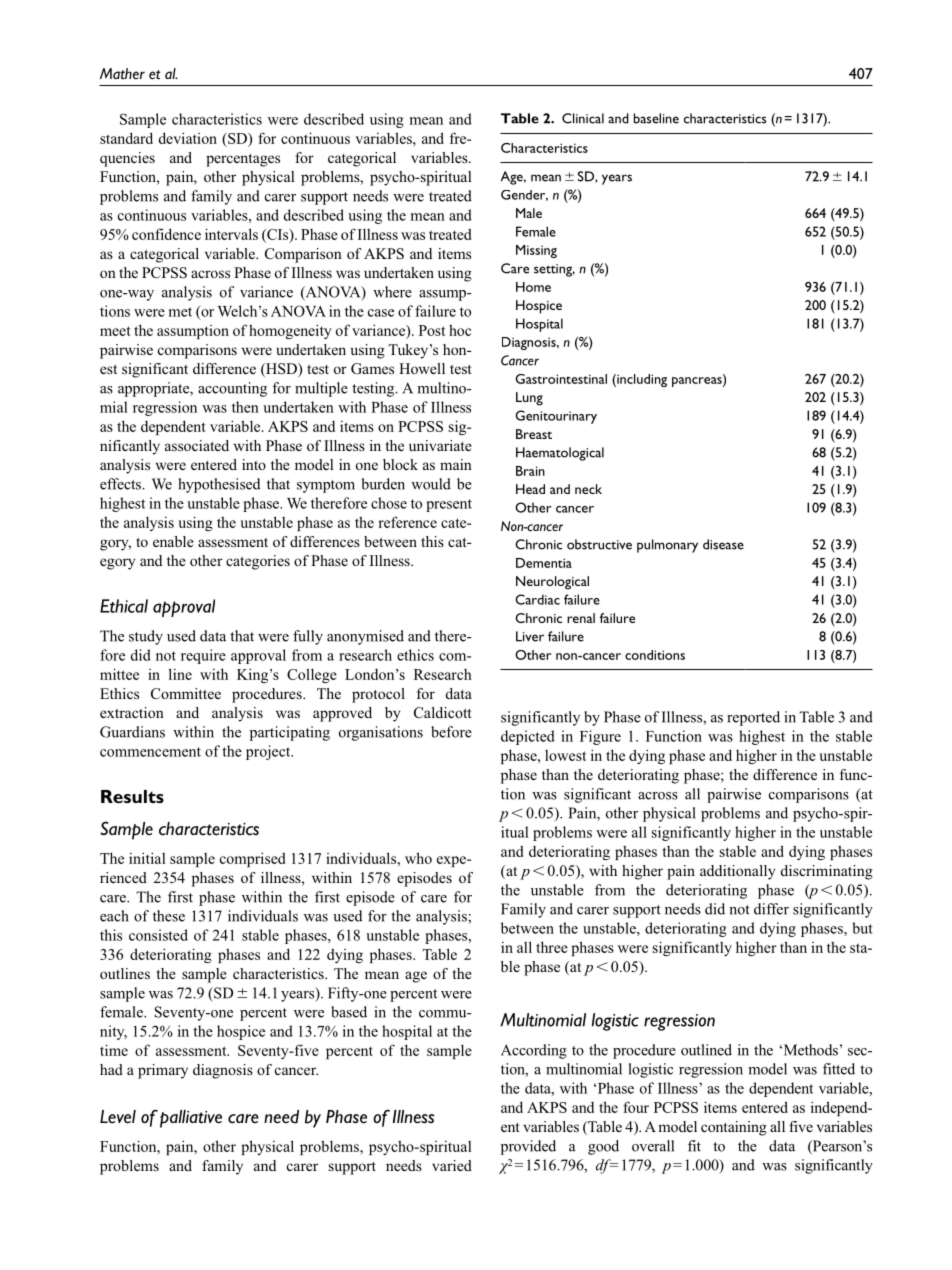 The width and height of the screenshot is (952, 1270). Describe the element at coordinates (583, 118) in the screenshot. I see `Clinical` at that location.
